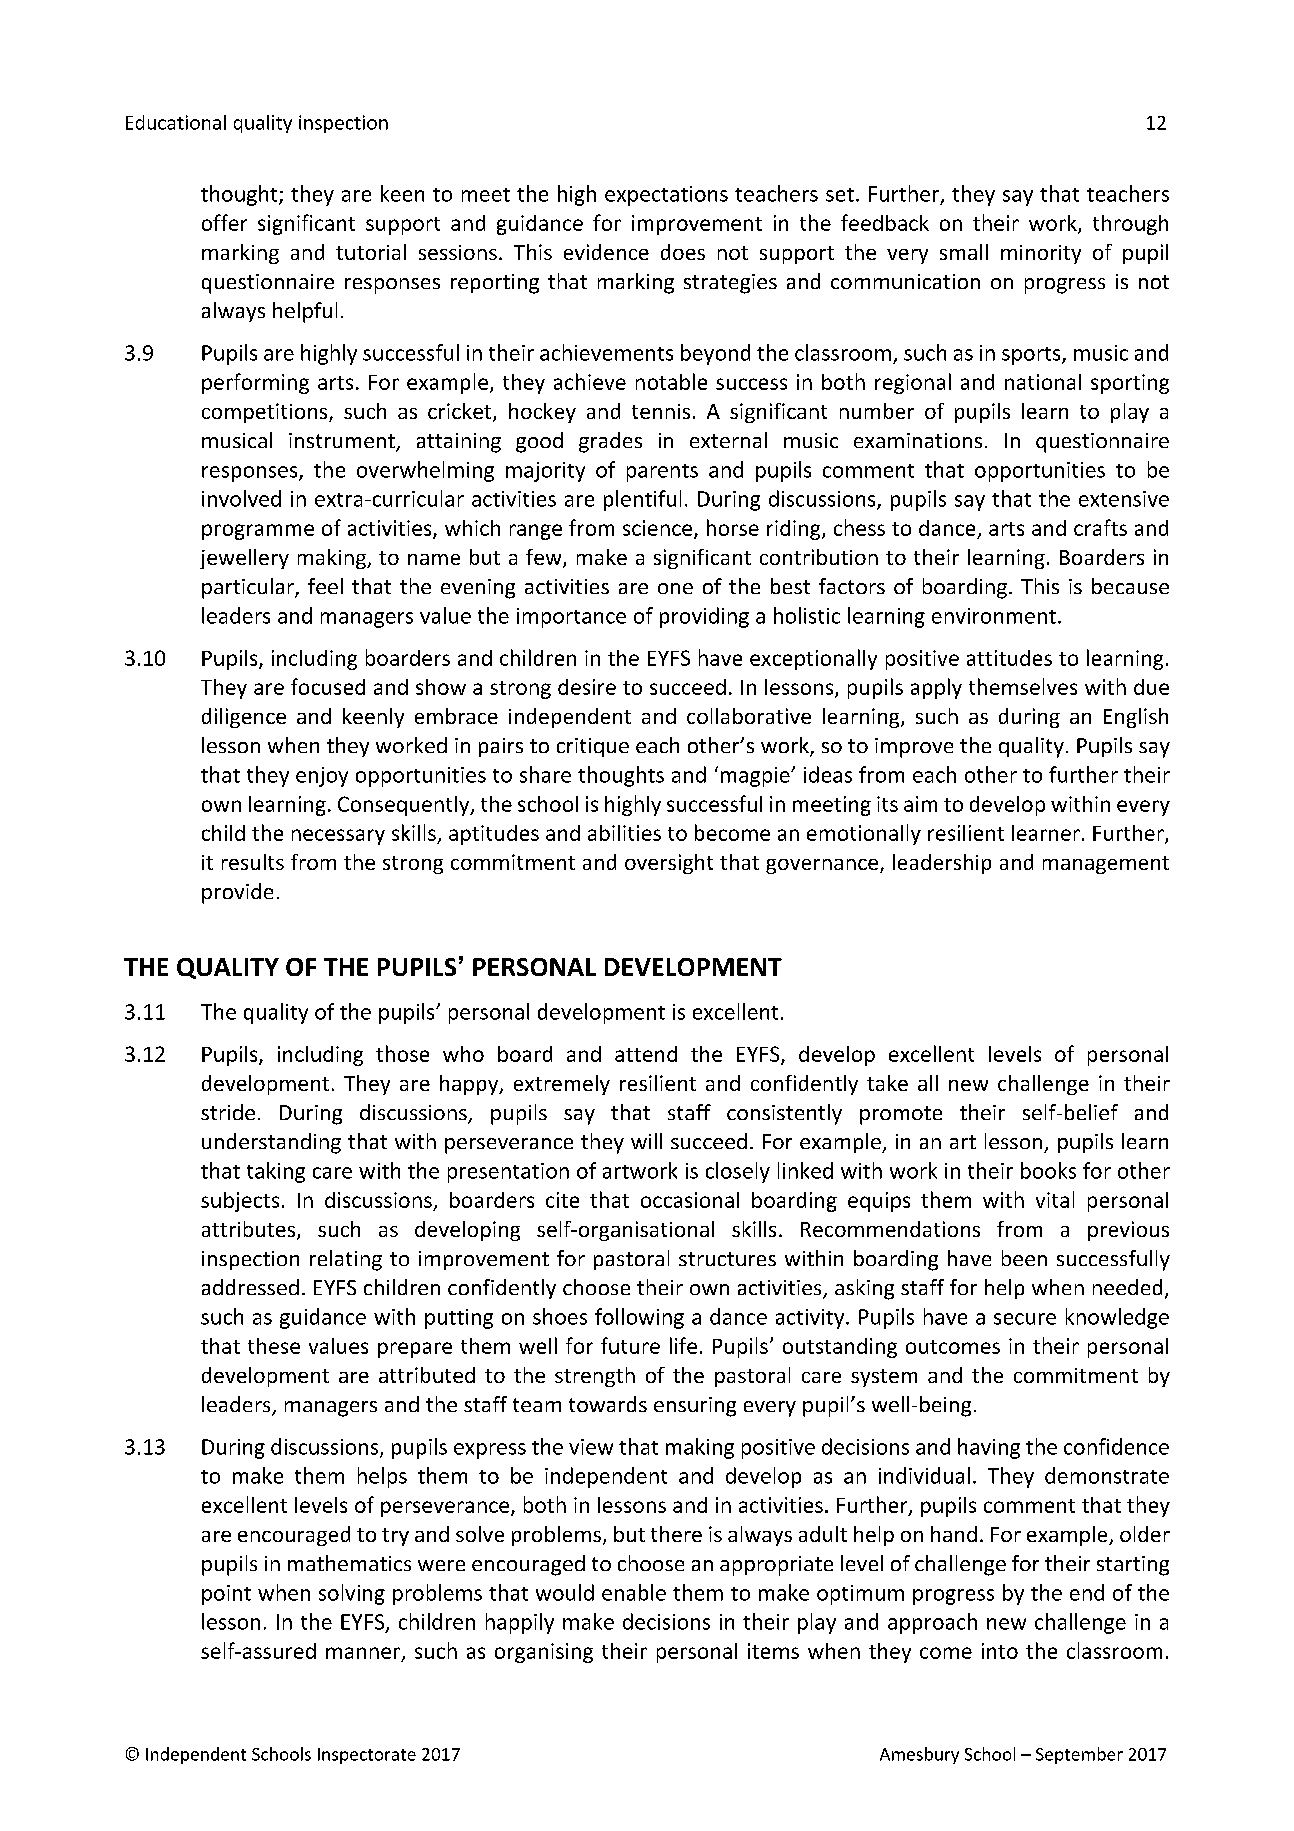  What do you see at coordinates (1048, 1170) in the screenshot?
I see `books` at bounding box center [1048, 1170].
